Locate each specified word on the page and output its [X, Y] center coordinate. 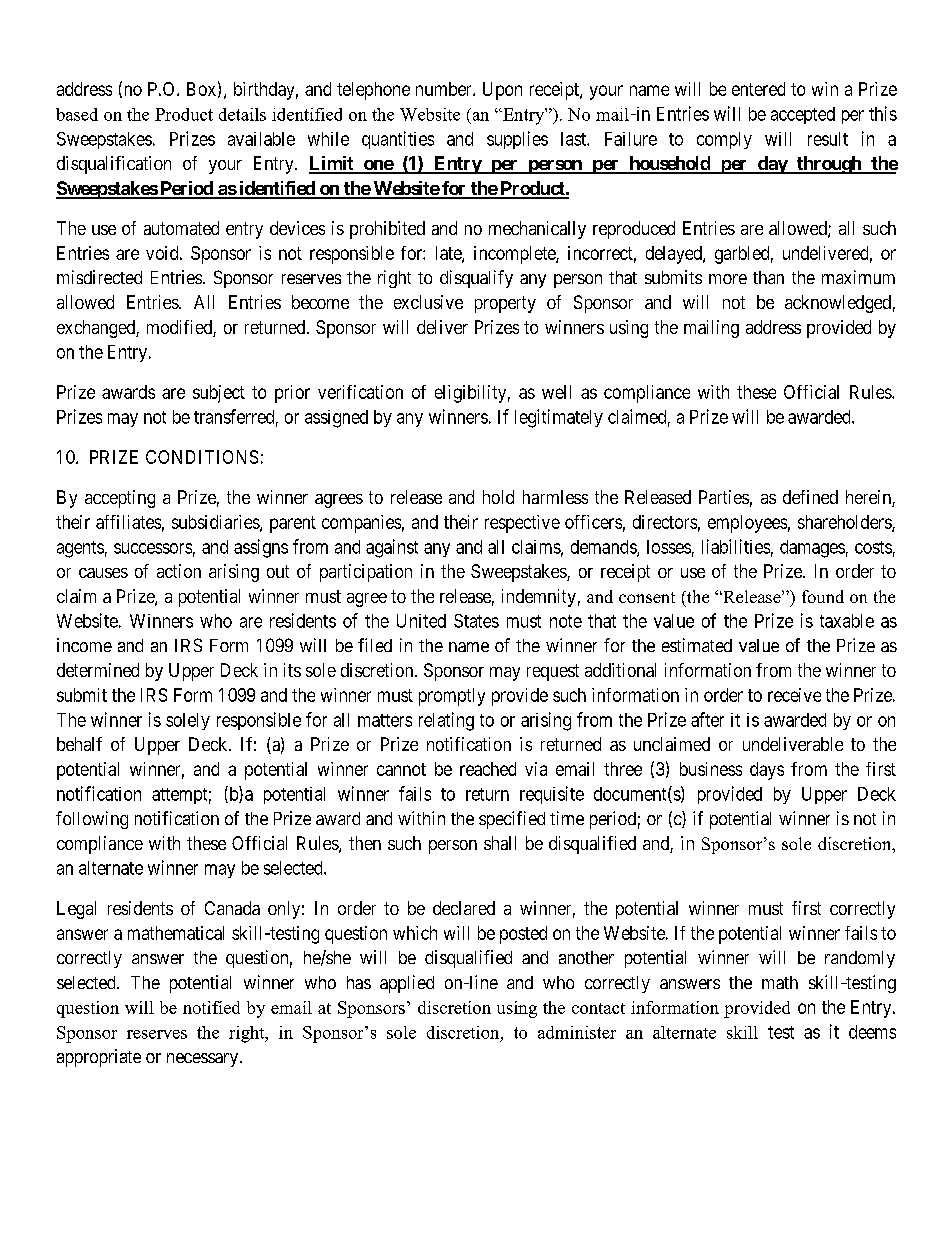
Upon [502, 91]
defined [810, 497]
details [242, 114]
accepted [803, 115]
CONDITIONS [202, 457]
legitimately [559, 418]
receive [794, 695]
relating [446, 721]
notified [211, 1007]
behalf [79, 744]
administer [577, 1032]
